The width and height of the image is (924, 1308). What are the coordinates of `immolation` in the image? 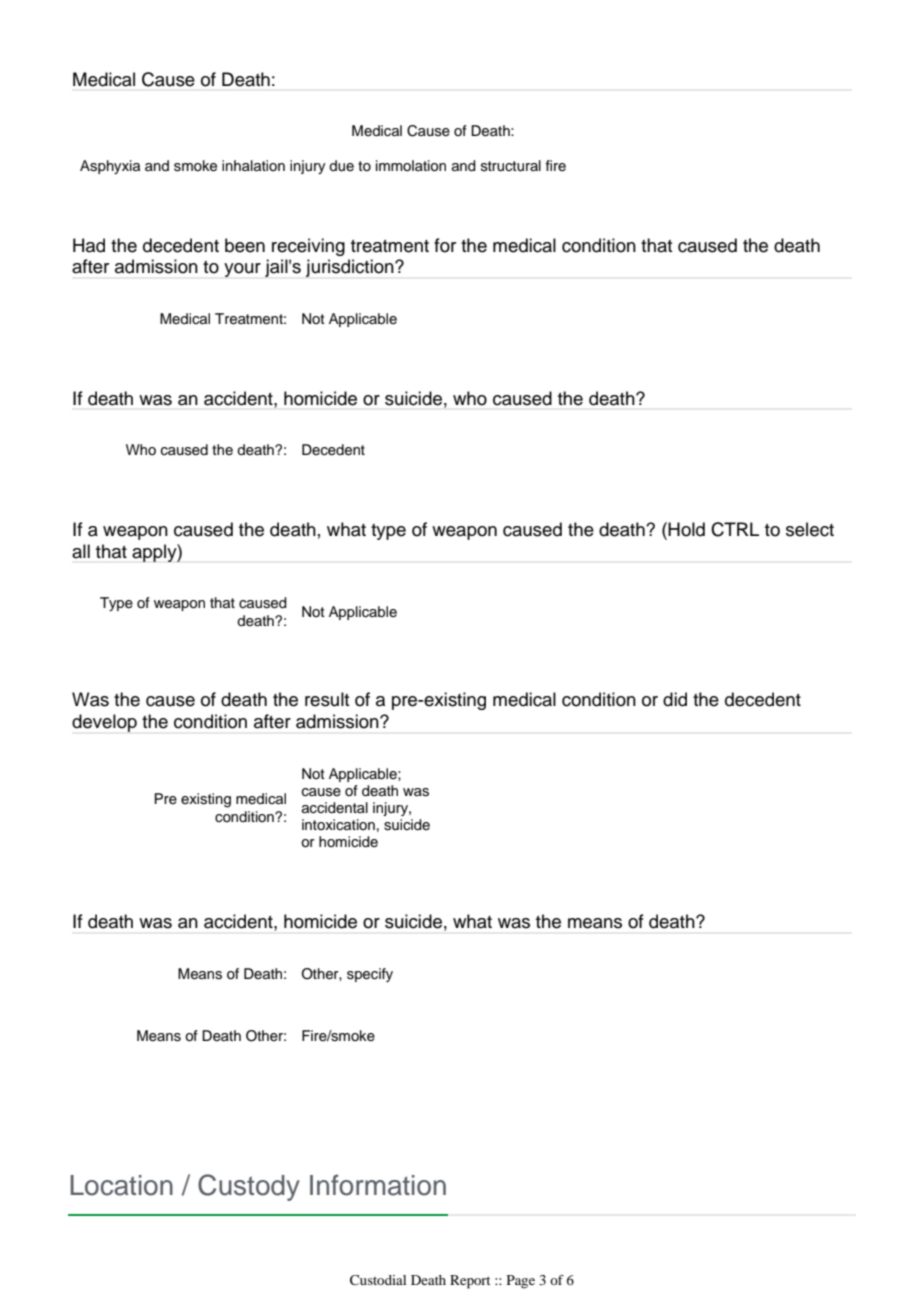 It's located at (411, 166).
